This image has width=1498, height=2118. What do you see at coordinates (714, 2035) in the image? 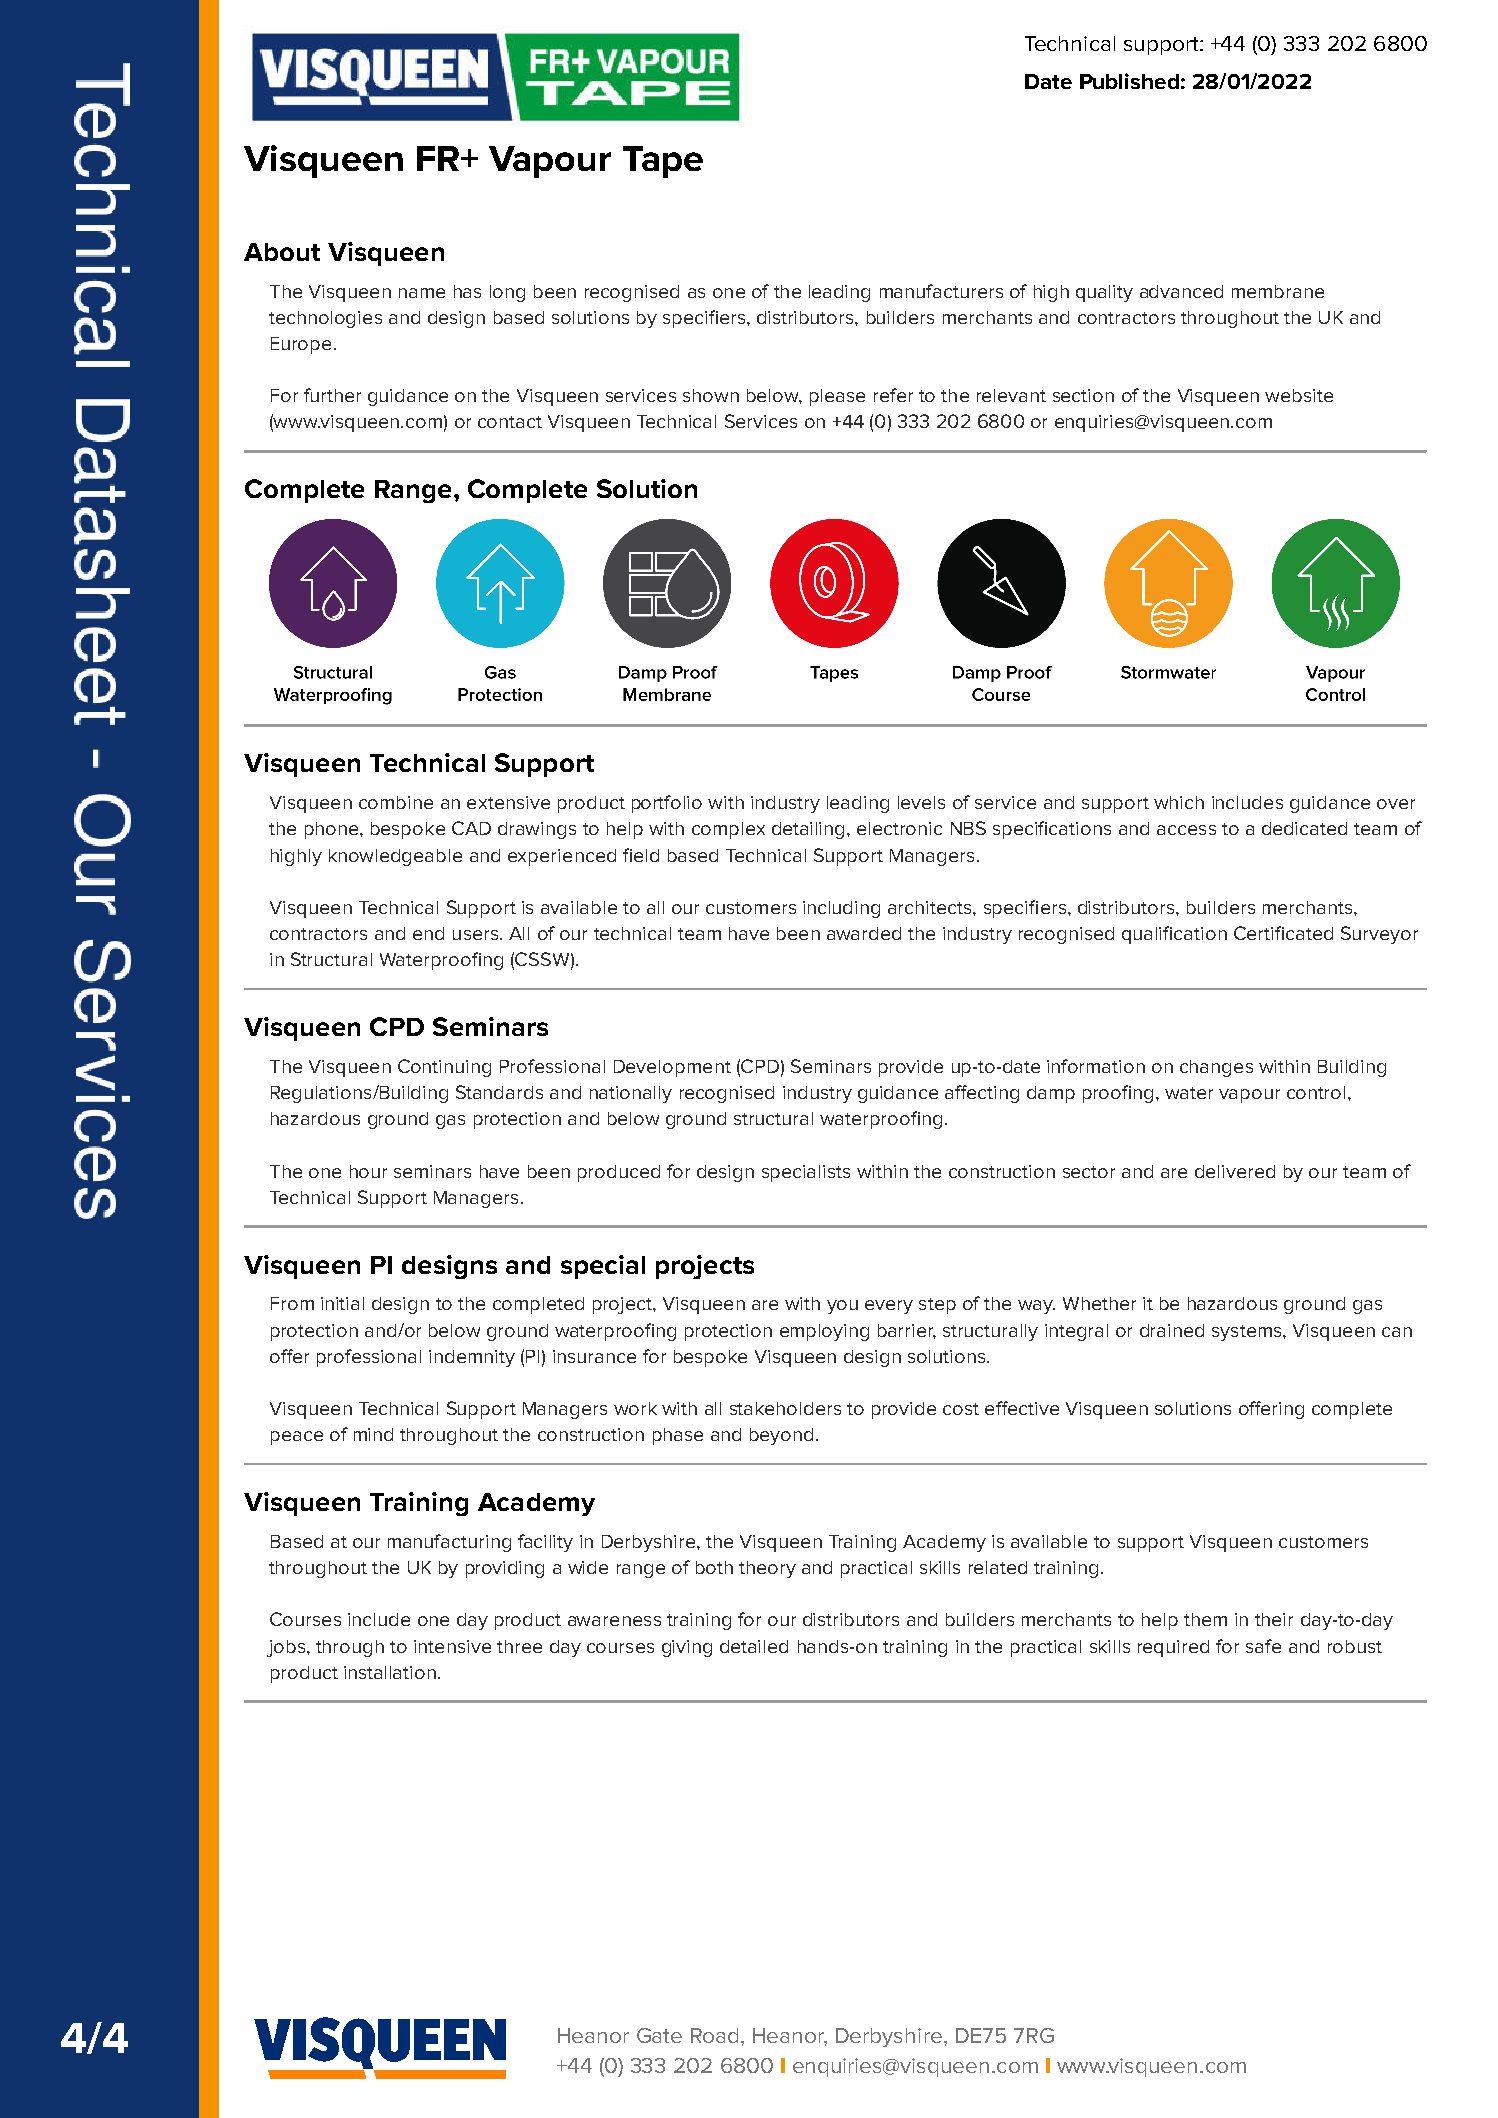
I see `Road` at bounding box center [714, 2035].
